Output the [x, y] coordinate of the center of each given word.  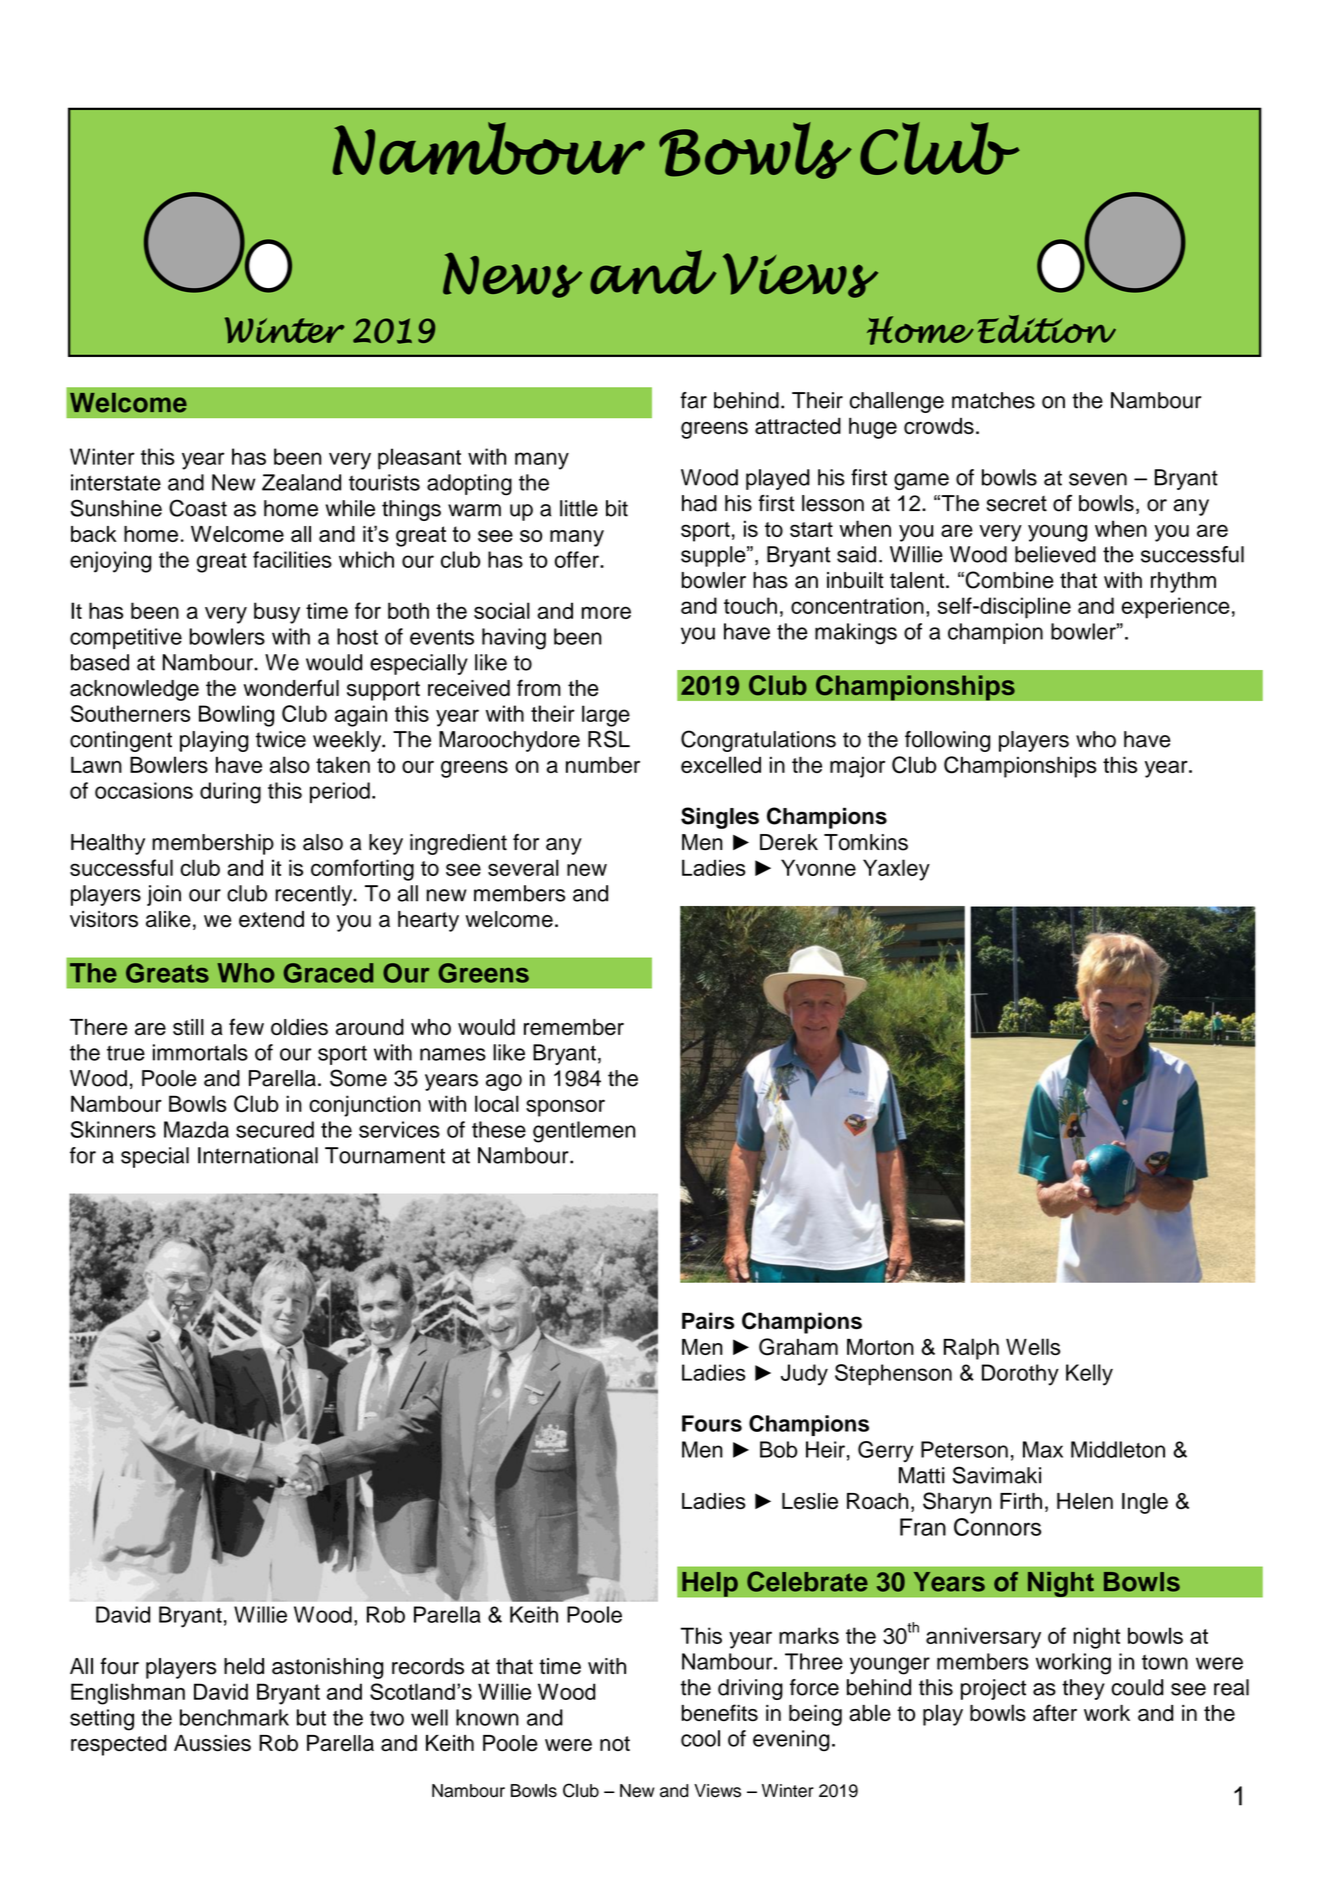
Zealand [301, 482]
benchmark [234, 1717]
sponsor [565, 1108]
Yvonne [818, 867]
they [1083, 1689]
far [694, 400]
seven [1098, 479]
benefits [720, 1712]
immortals [200, 1052]
